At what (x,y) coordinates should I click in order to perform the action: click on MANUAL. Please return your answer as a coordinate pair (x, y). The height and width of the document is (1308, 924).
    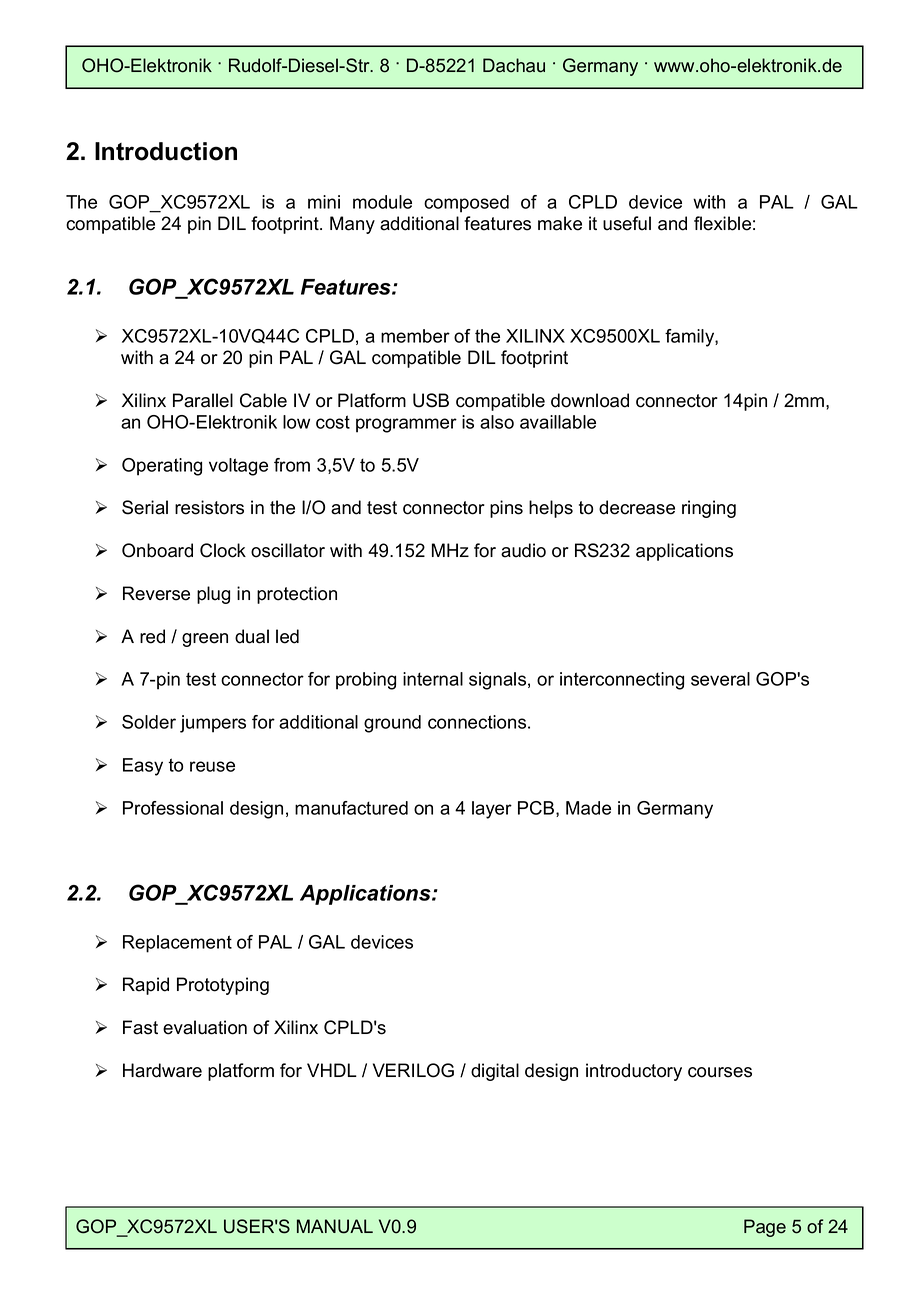
    Looking at the image, I should click on (335, 1226).
